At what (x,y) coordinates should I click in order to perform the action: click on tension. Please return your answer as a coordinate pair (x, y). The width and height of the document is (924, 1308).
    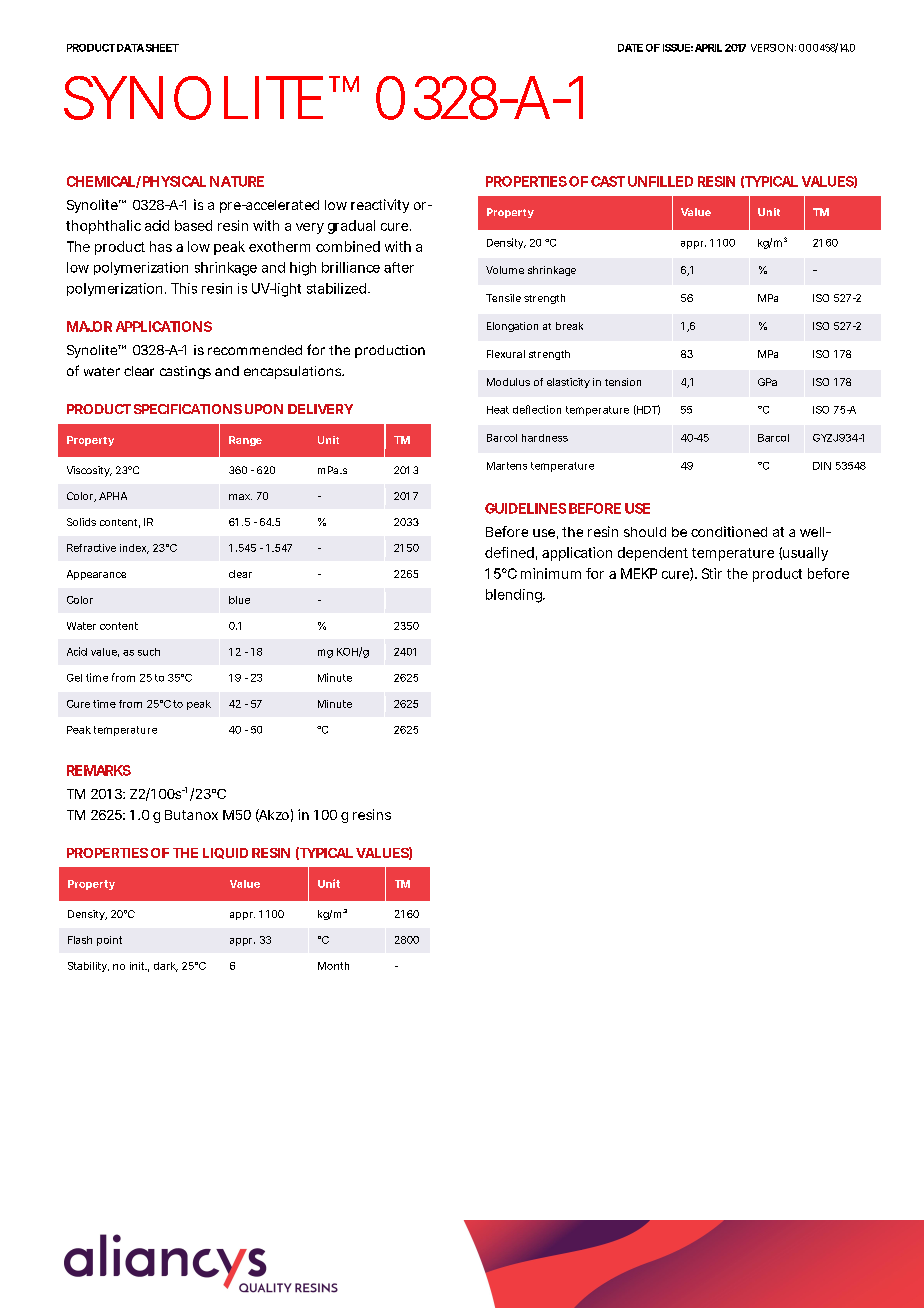
    Looking at the image, I should click on (623, 382).
